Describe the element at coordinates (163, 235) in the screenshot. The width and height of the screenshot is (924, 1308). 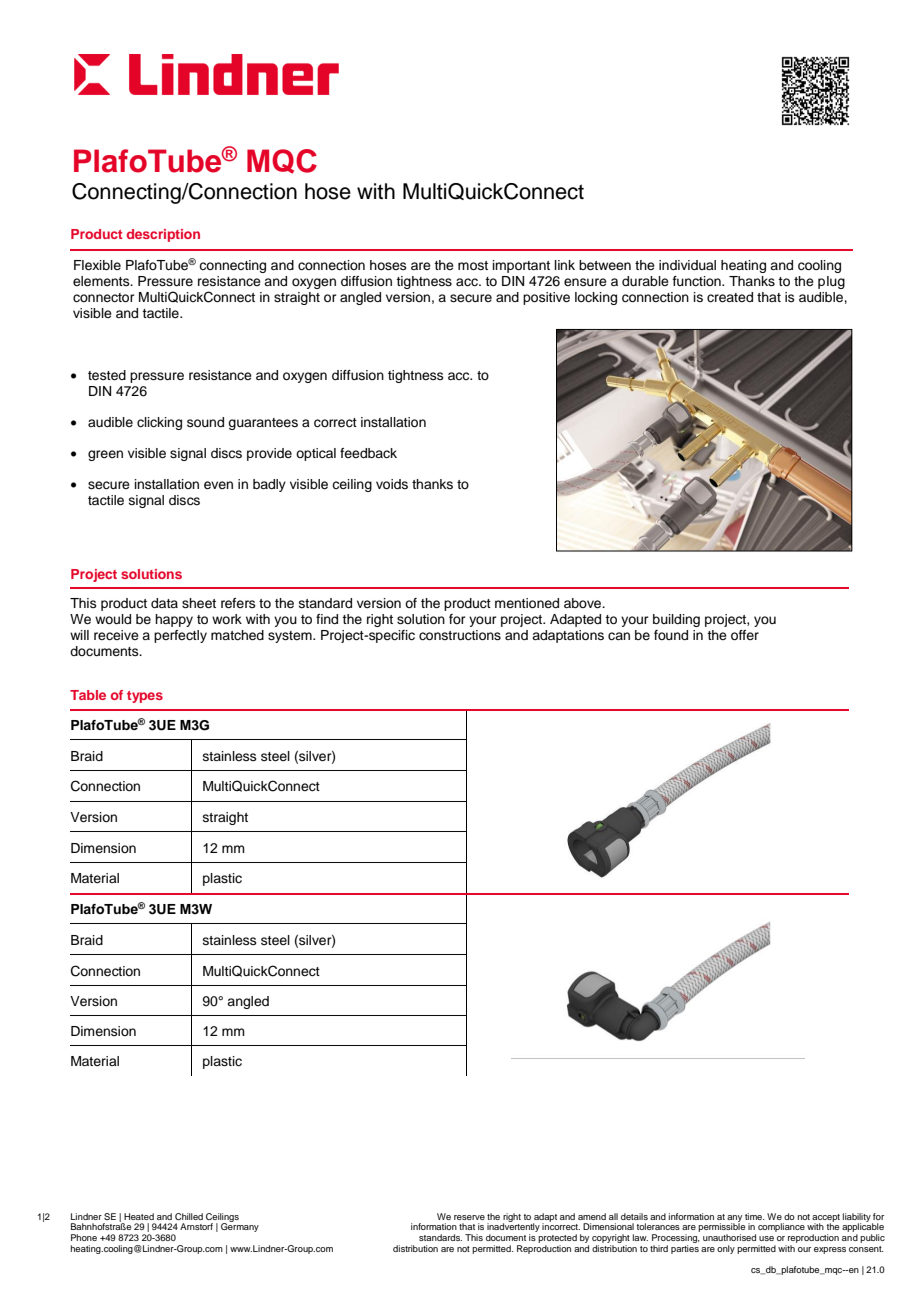
I see `description` at that location.
